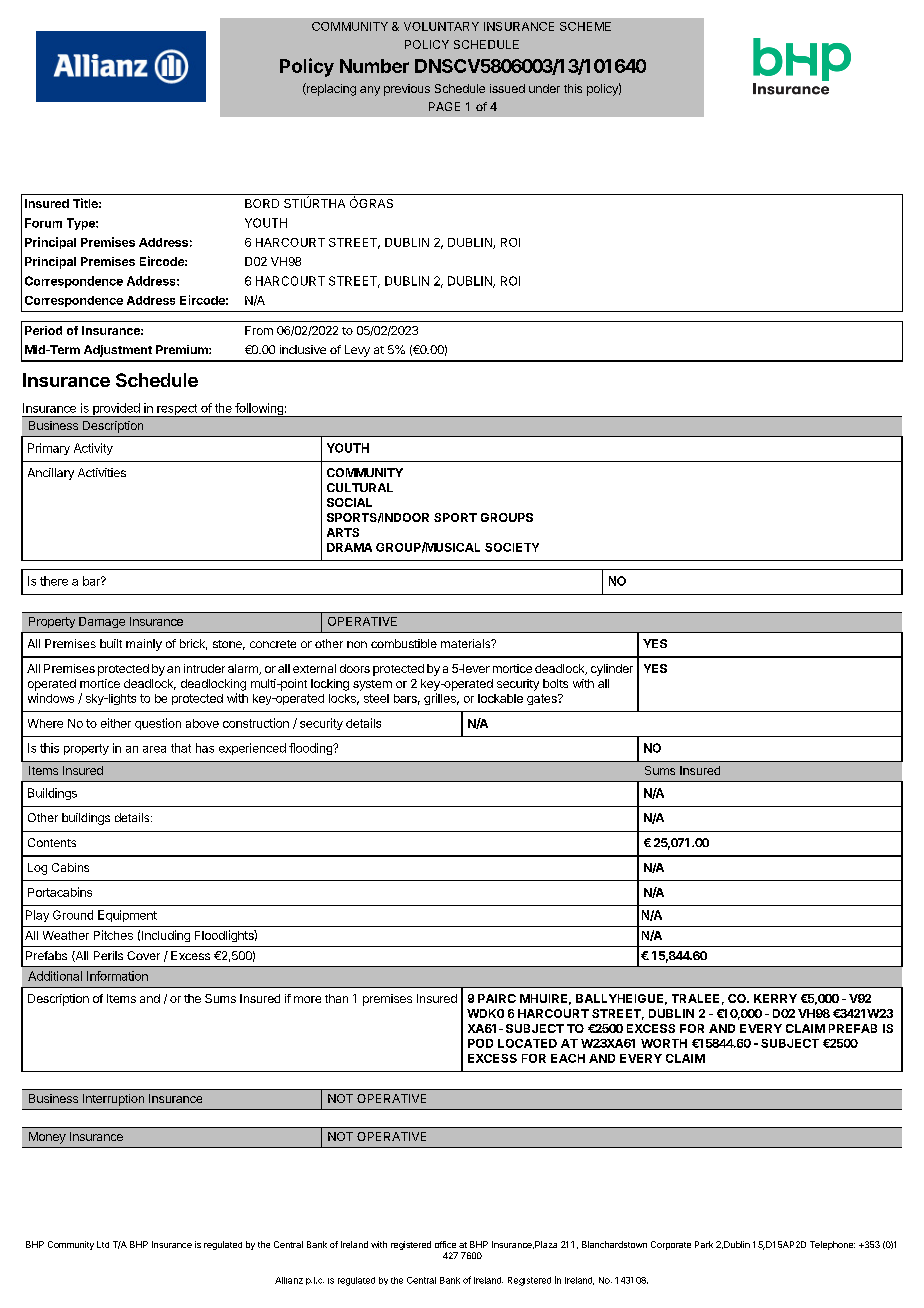  Describe the element at coordinates (585, 26) in the image. I see `SCHEME` at that location.
